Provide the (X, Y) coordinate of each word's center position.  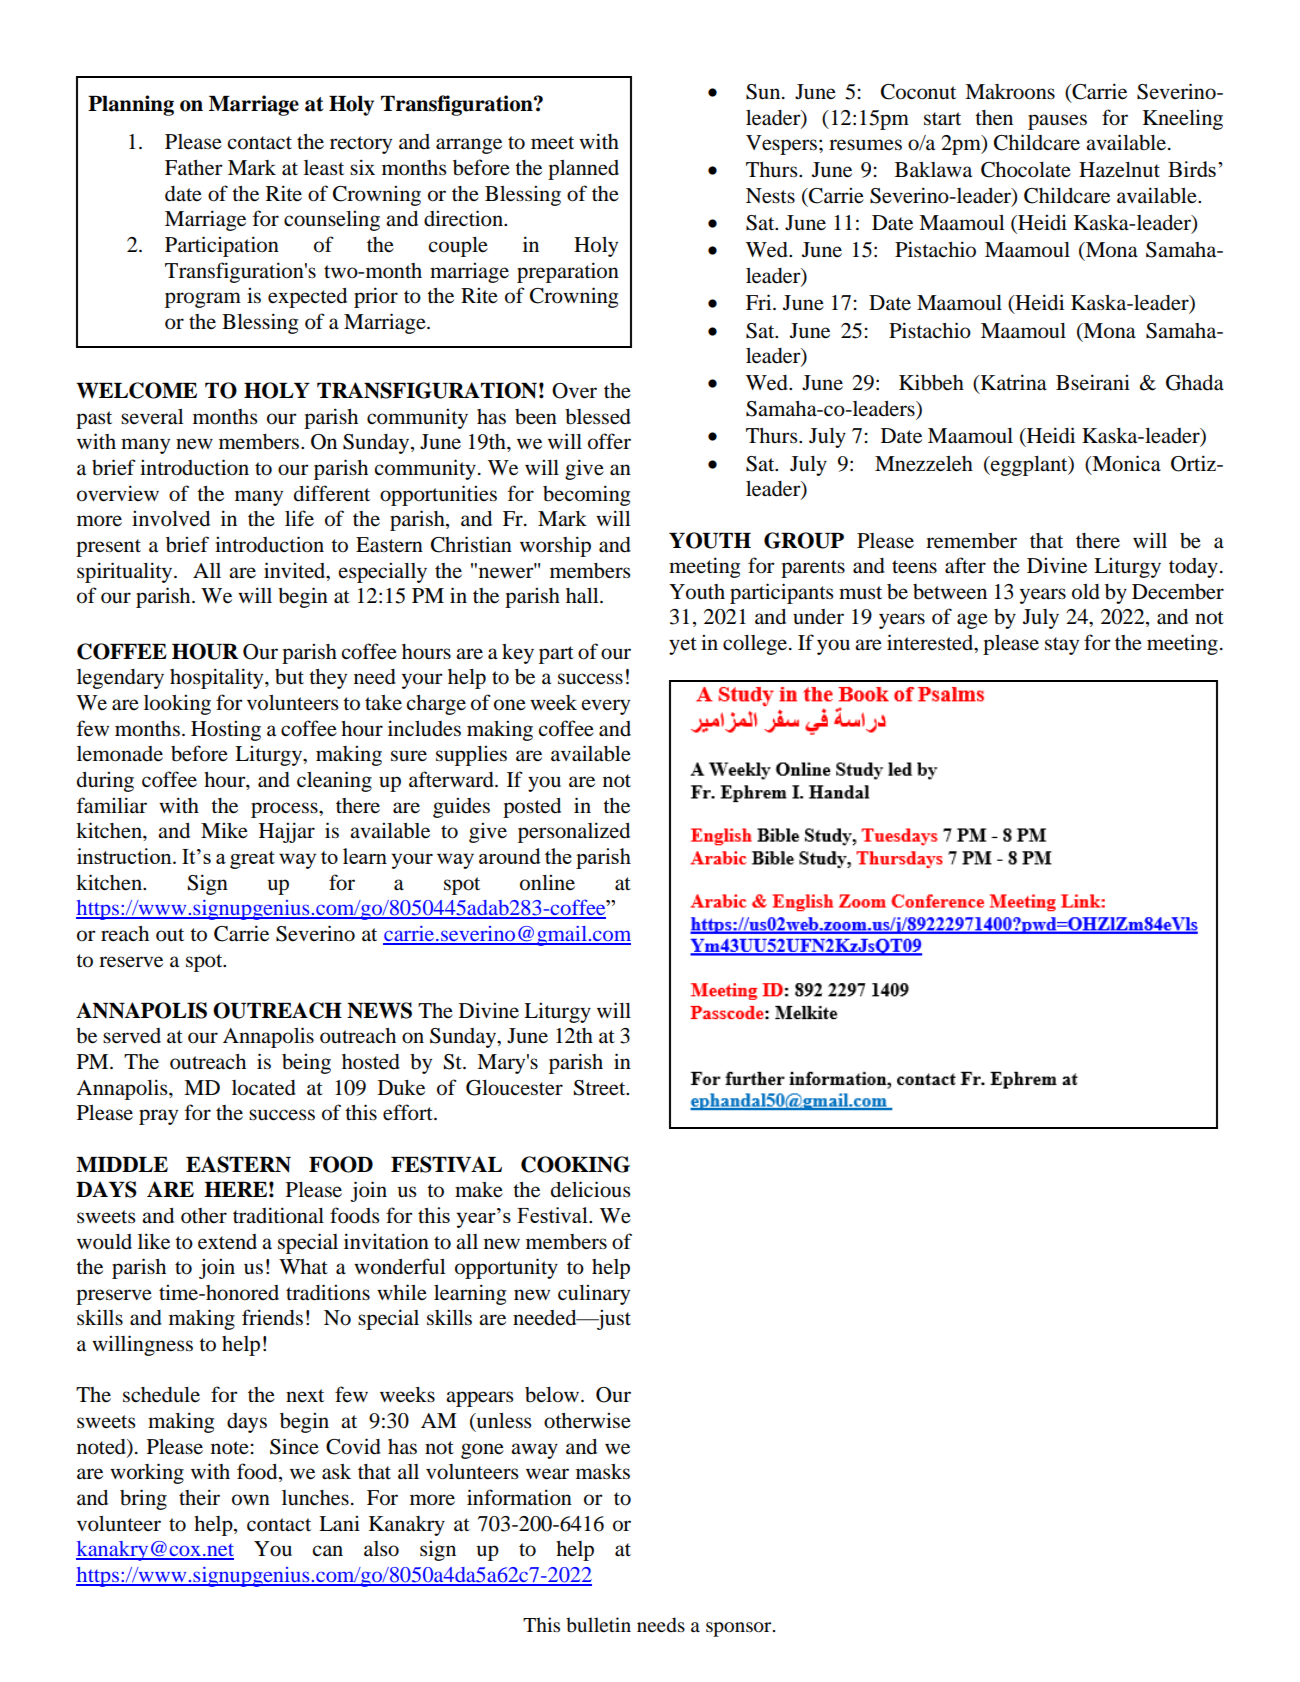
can (327, 1550)
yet (683, 646)
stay (1062, 646)
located (264, 1088)
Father (194, 168)
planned (583, 170)
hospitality (218, 678)
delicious (591, 1189)
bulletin (598, 1625)
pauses (1057, 122)
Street (601, 1088)
